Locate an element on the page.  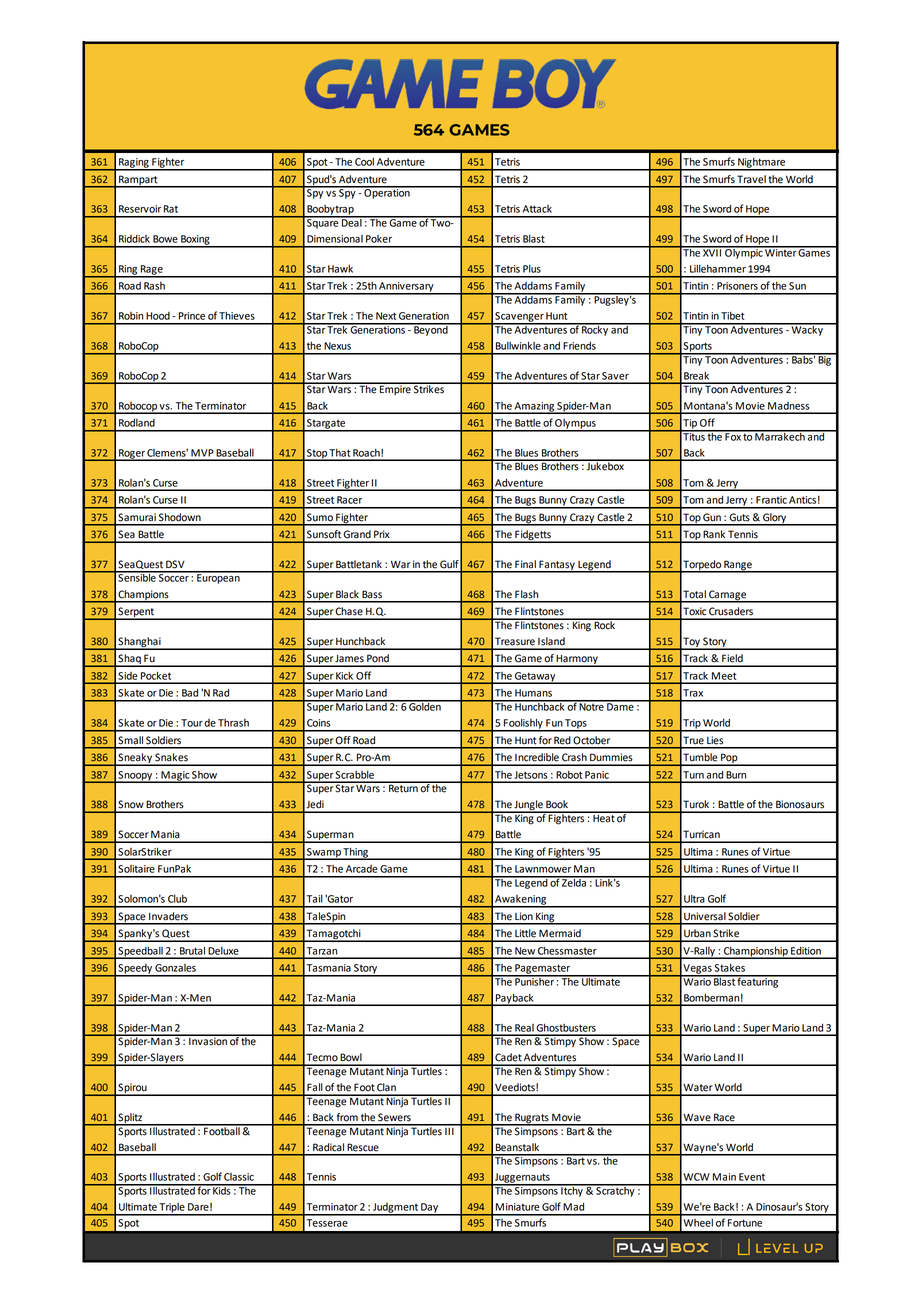
Stakes is located at coordinates (730, 968).
